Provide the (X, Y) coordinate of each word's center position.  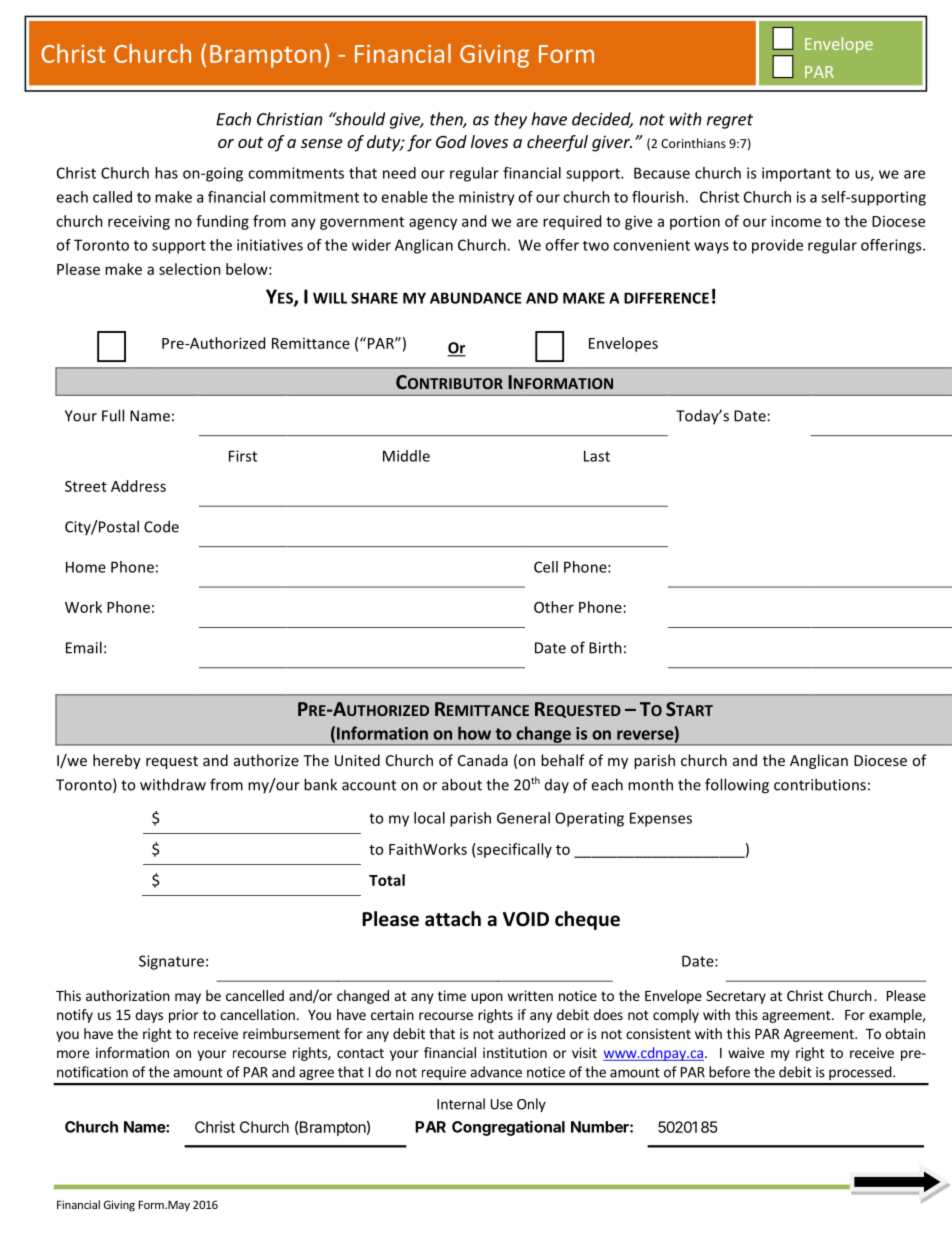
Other (554, 607)
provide (777, 246)
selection (190, 269)
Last (597, 456)
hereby (117, 761)
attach (453, 919)
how (474, 733)
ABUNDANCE (476, 298)
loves (489, 141)
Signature (171, 962)
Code (161, 526)
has (166, 173)
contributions (820, 784)
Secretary (736, 997)
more (73, 1054)
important (796, 174)
